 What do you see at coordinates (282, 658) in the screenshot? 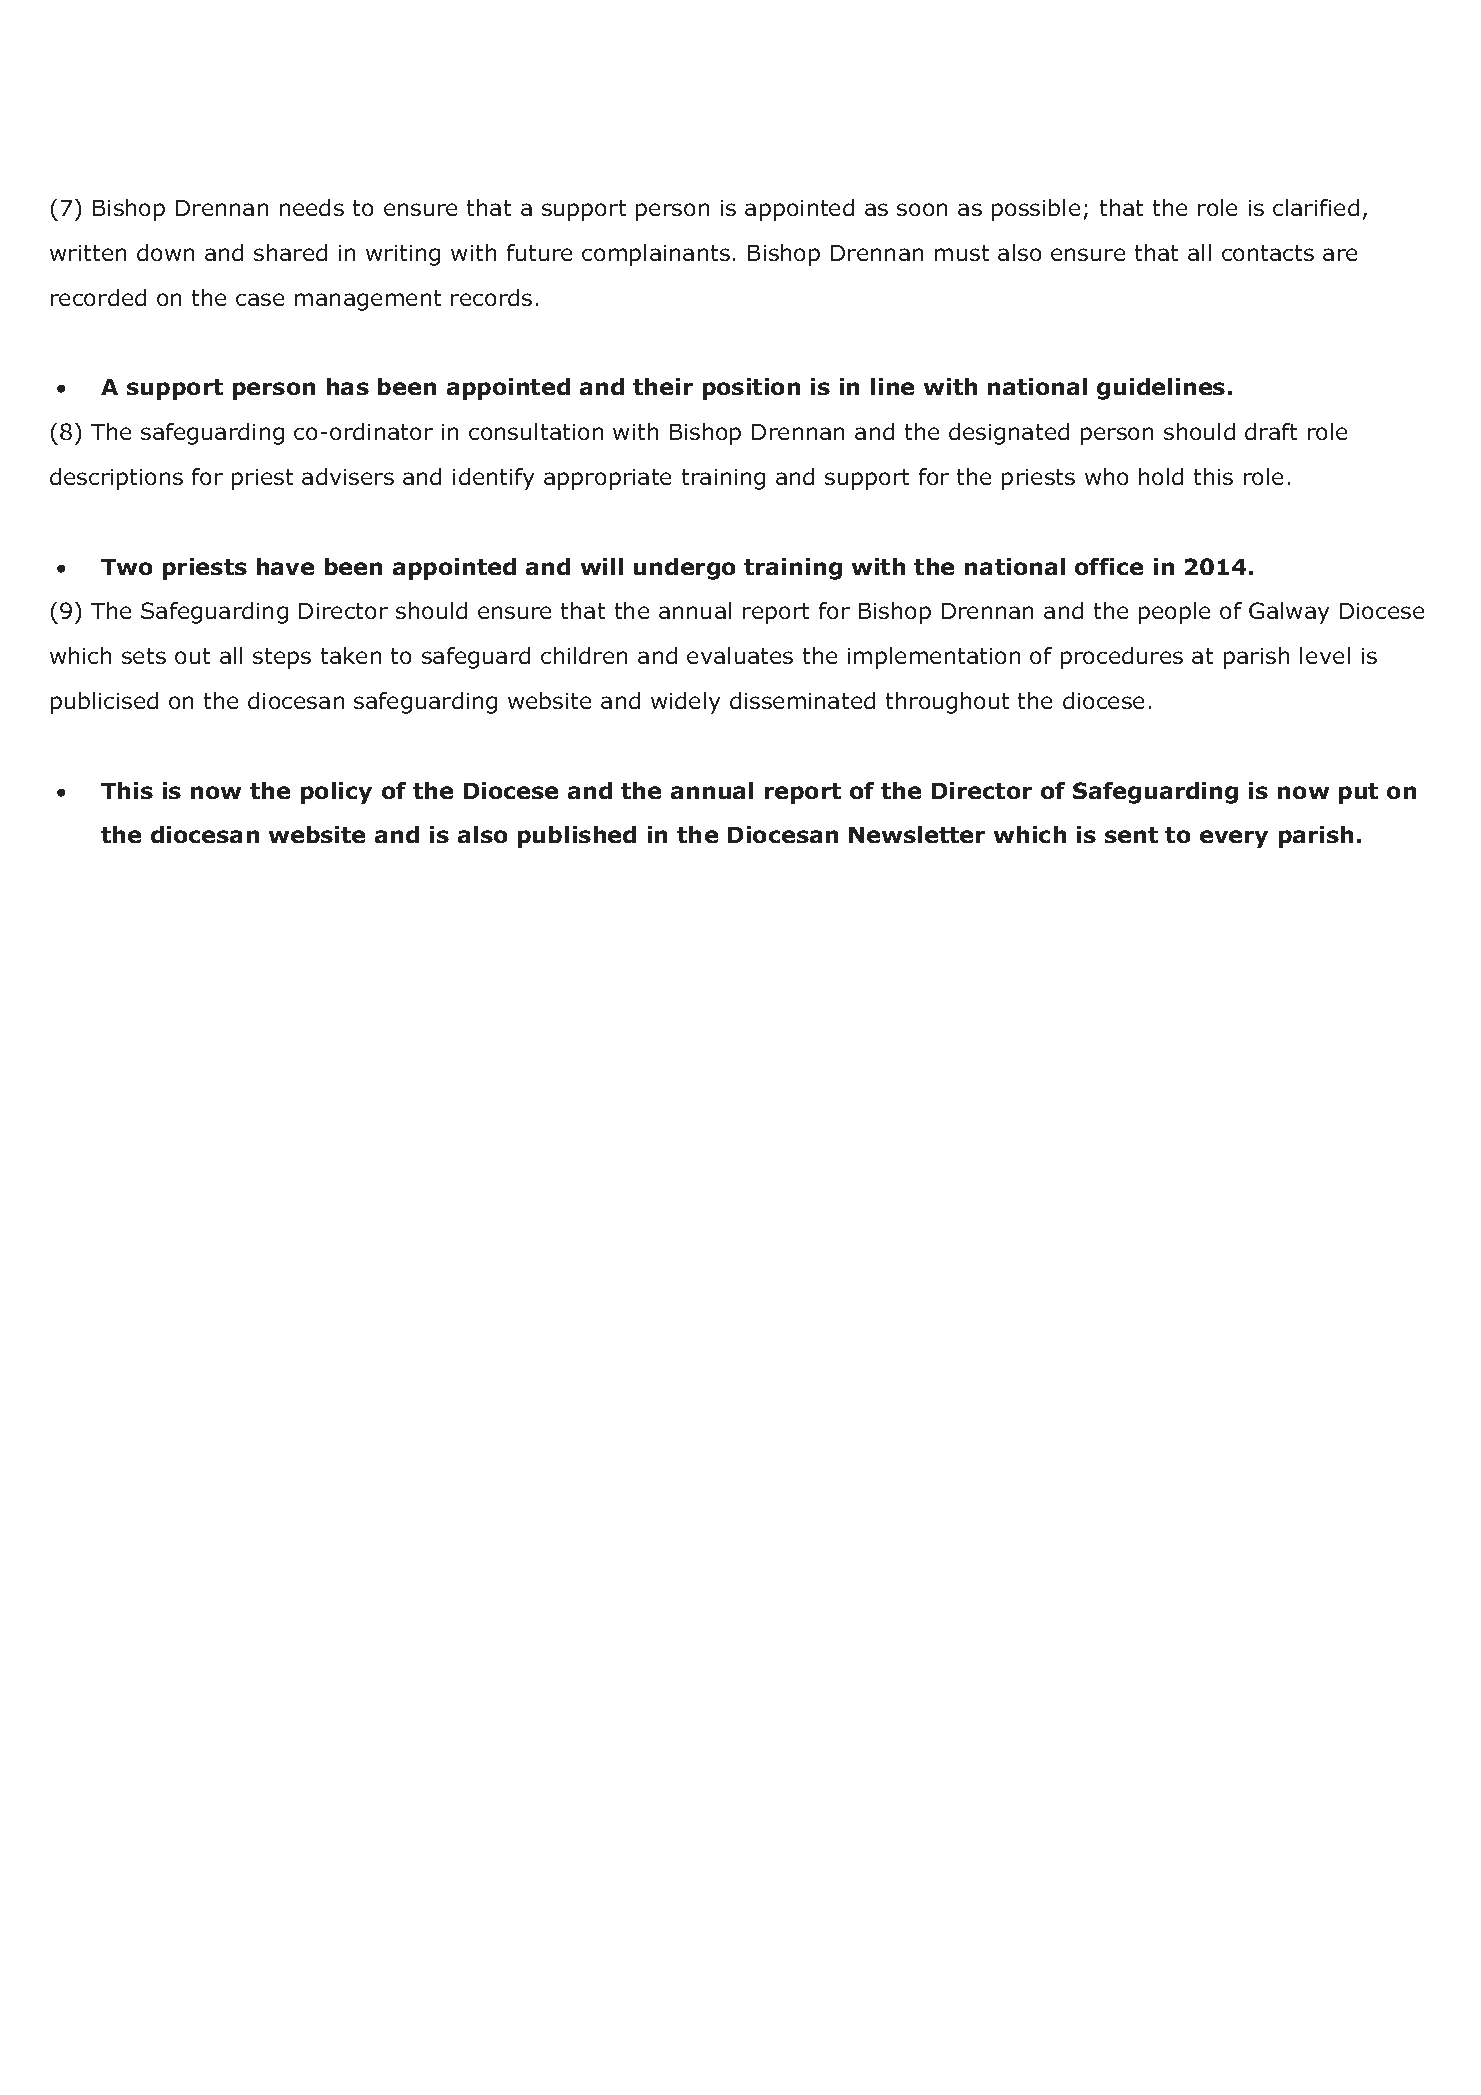
I see `steps` at bounding box center [282, 658].
